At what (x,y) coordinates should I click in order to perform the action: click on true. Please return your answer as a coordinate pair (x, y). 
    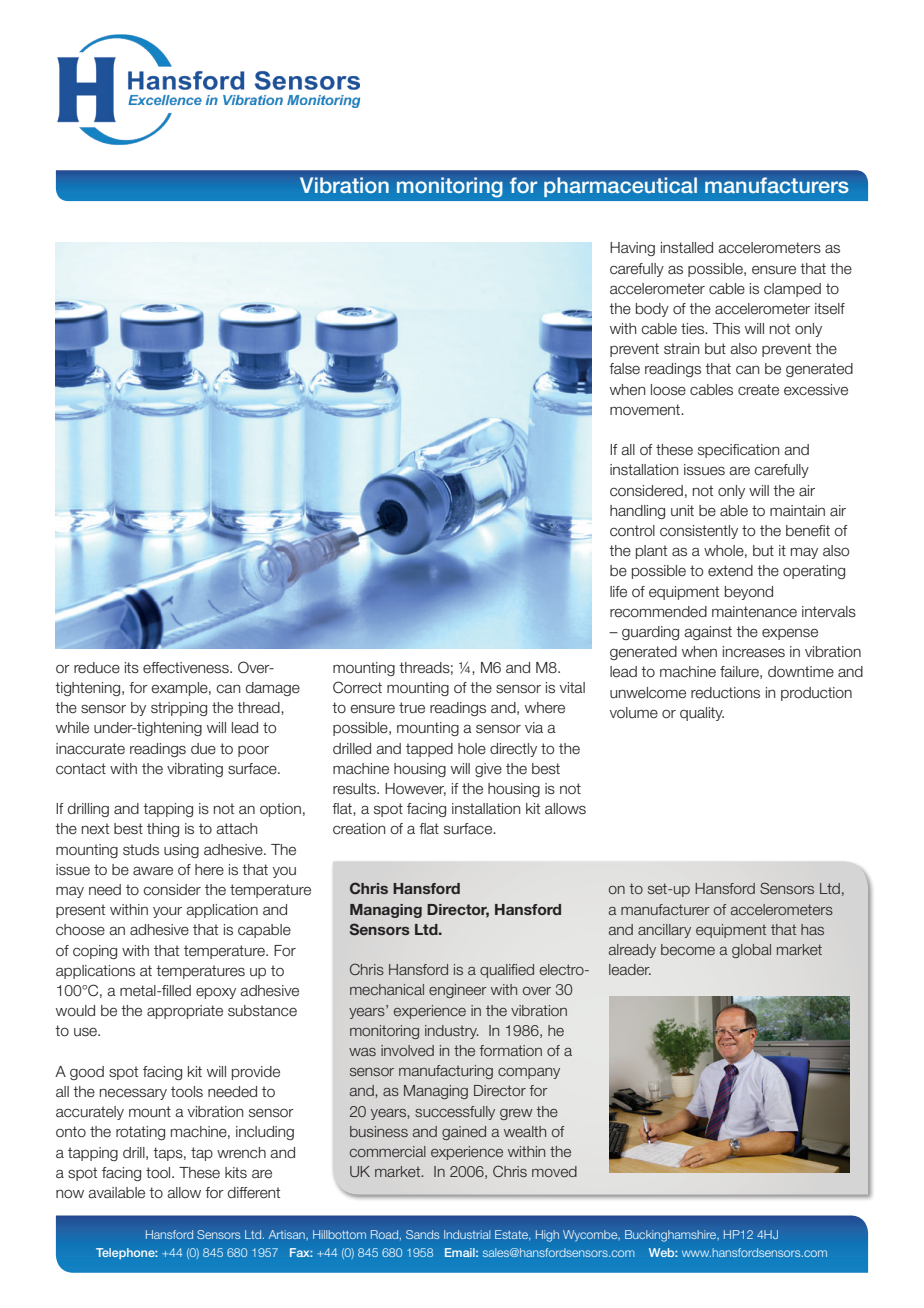
    Looking at the image, I should click on (412, 708).
